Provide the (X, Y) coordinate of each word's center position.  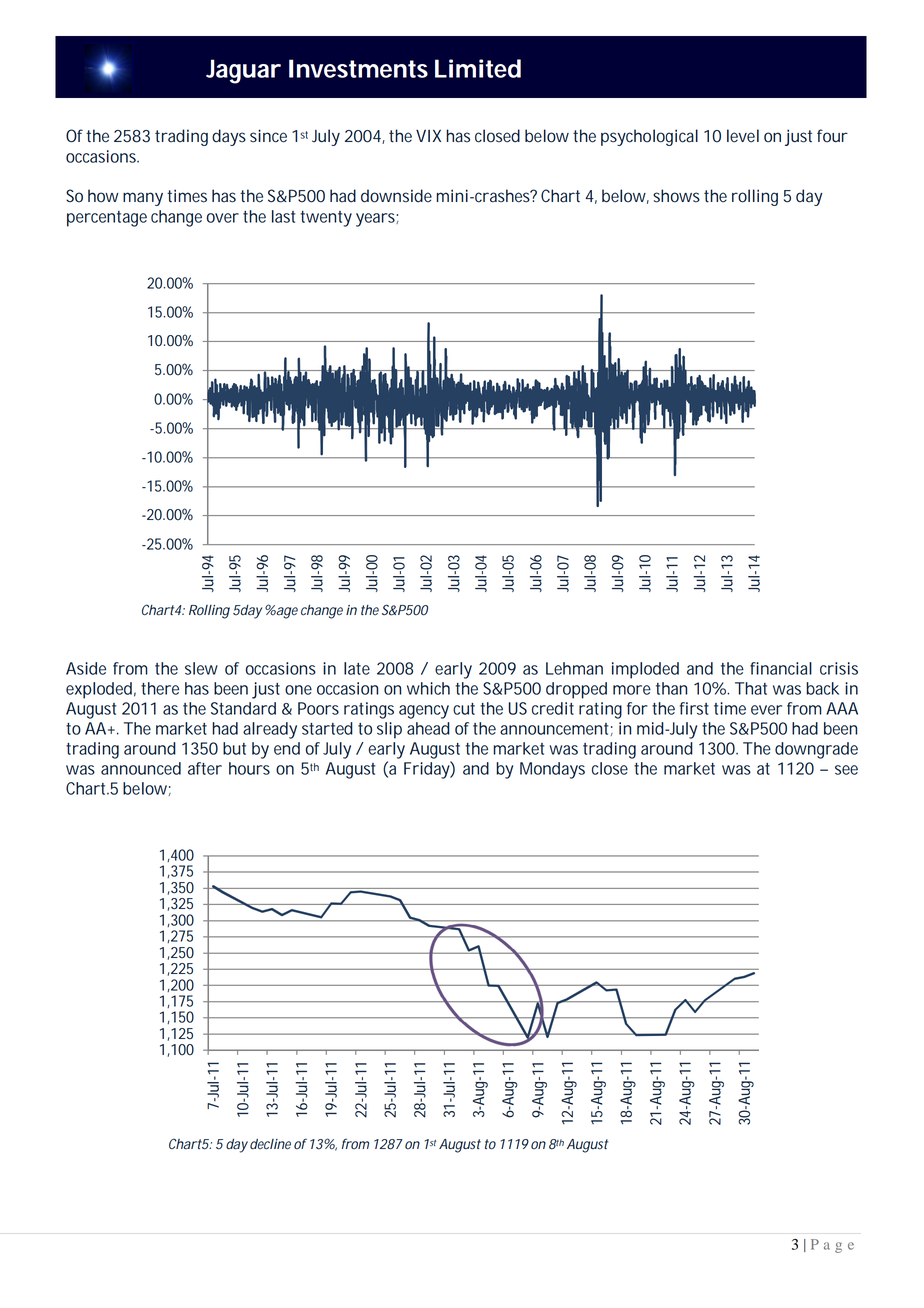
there (160, 688)
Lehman (574, 668)
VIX (428, 135)
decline (269, 1144)
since (268, 136)
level (743, 136)
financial (781, 668)
